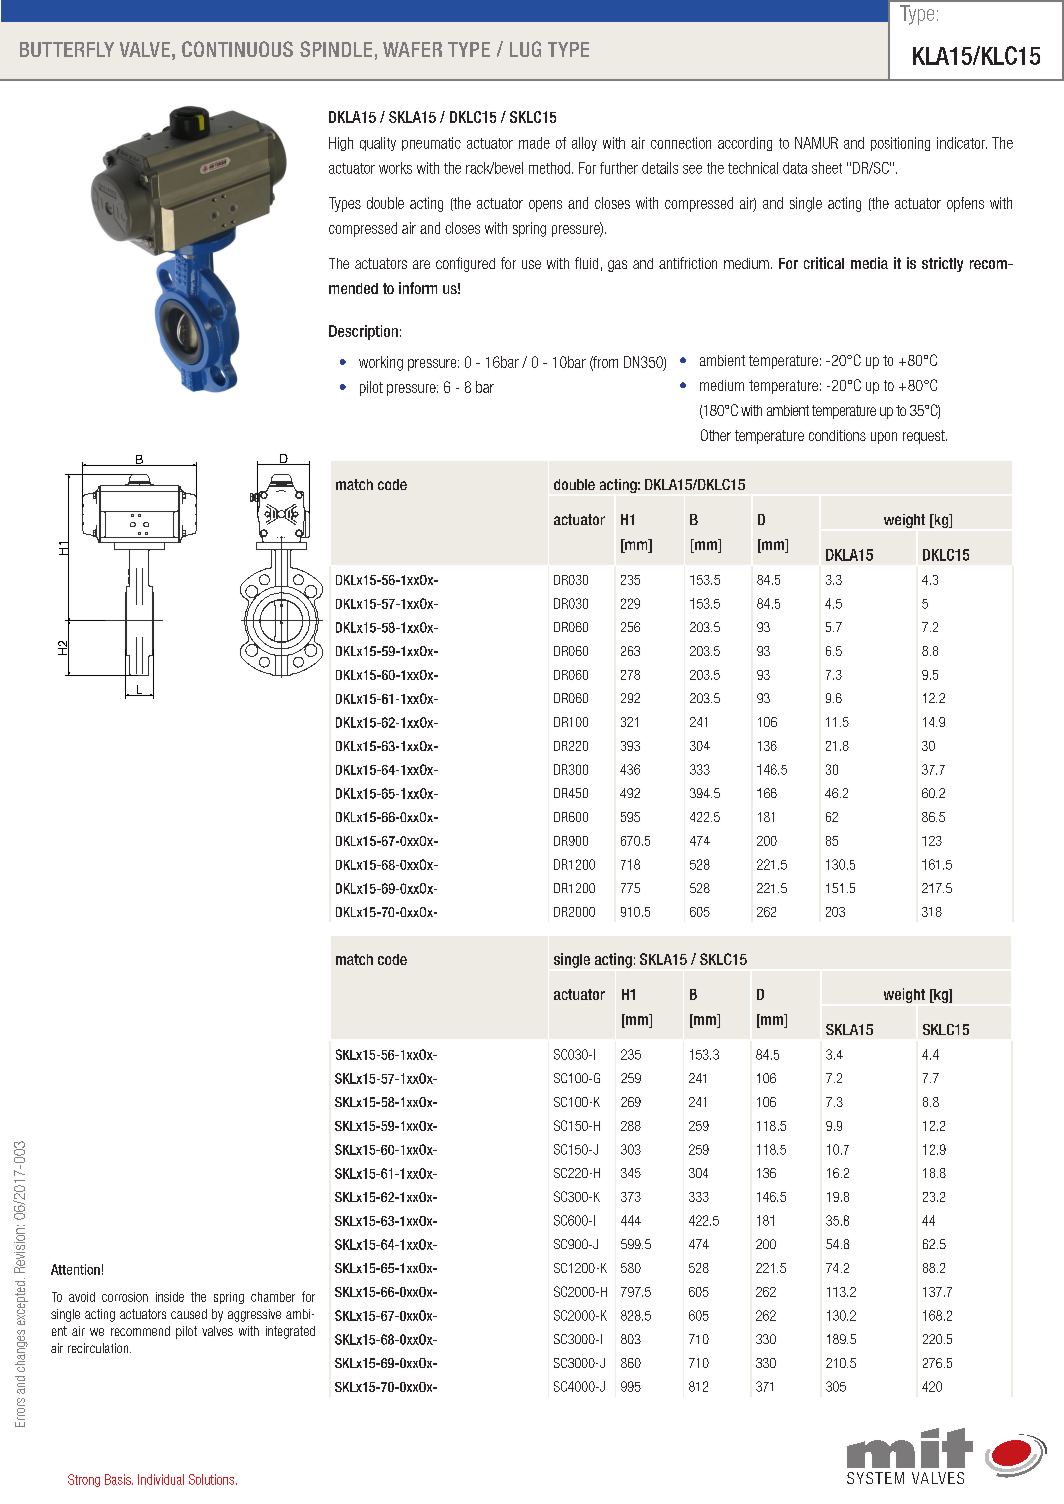 This document has width=1064, height=1504. I want to click on Attention, so click(75, 1269).
